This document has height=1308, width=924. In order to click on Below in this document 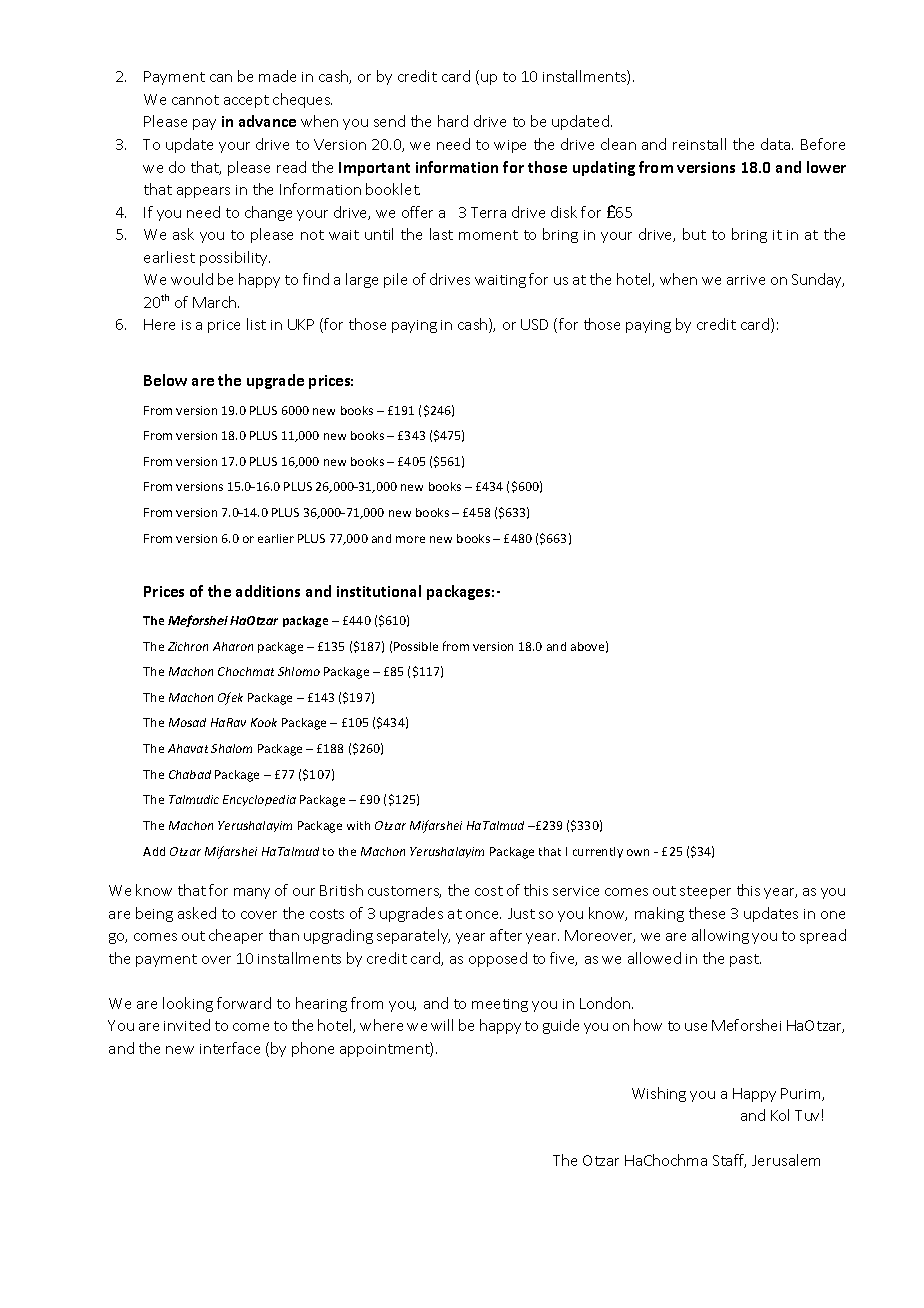, I will do `click(165, 380)`.
